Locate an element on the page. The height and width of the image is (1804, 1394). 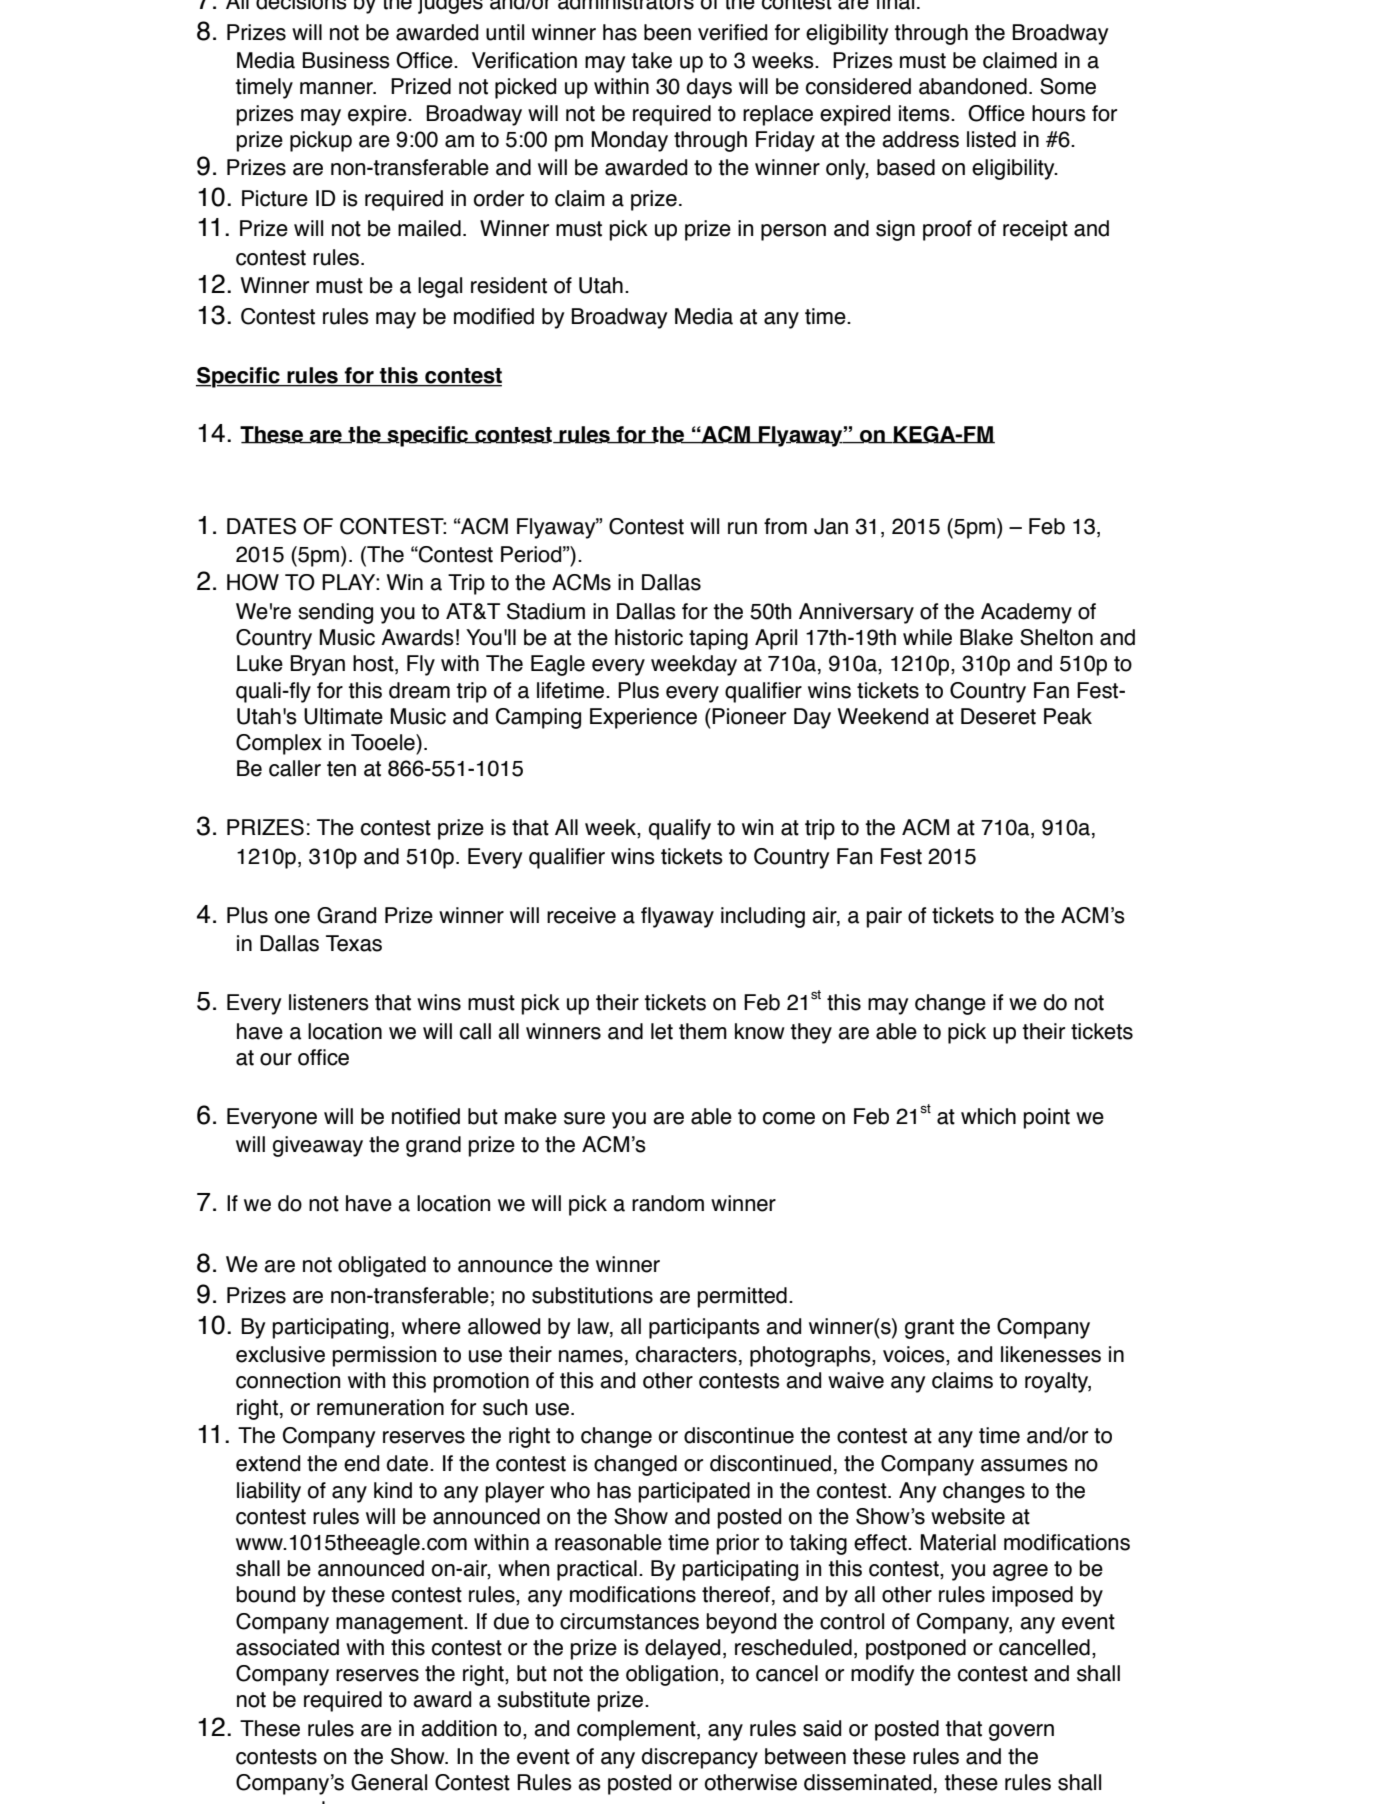
sending is located at coordinates (335, 613).
